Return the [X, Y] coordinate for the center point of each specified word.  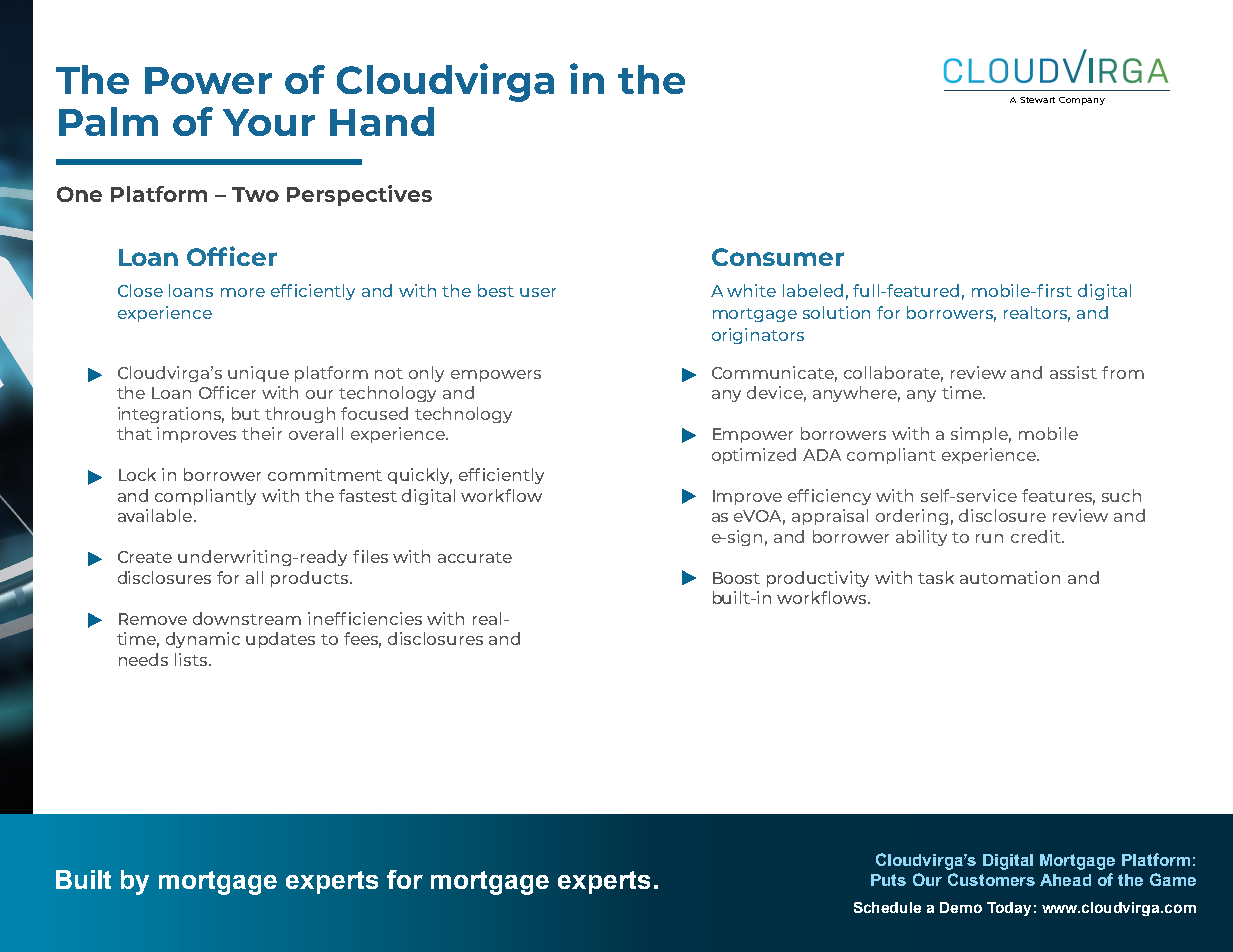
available [156, 515]
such [1121, 495]
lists [192, 659]
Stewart [1037, 100]
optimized [754, 456]
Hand [382, 121]
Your [269, 122]
